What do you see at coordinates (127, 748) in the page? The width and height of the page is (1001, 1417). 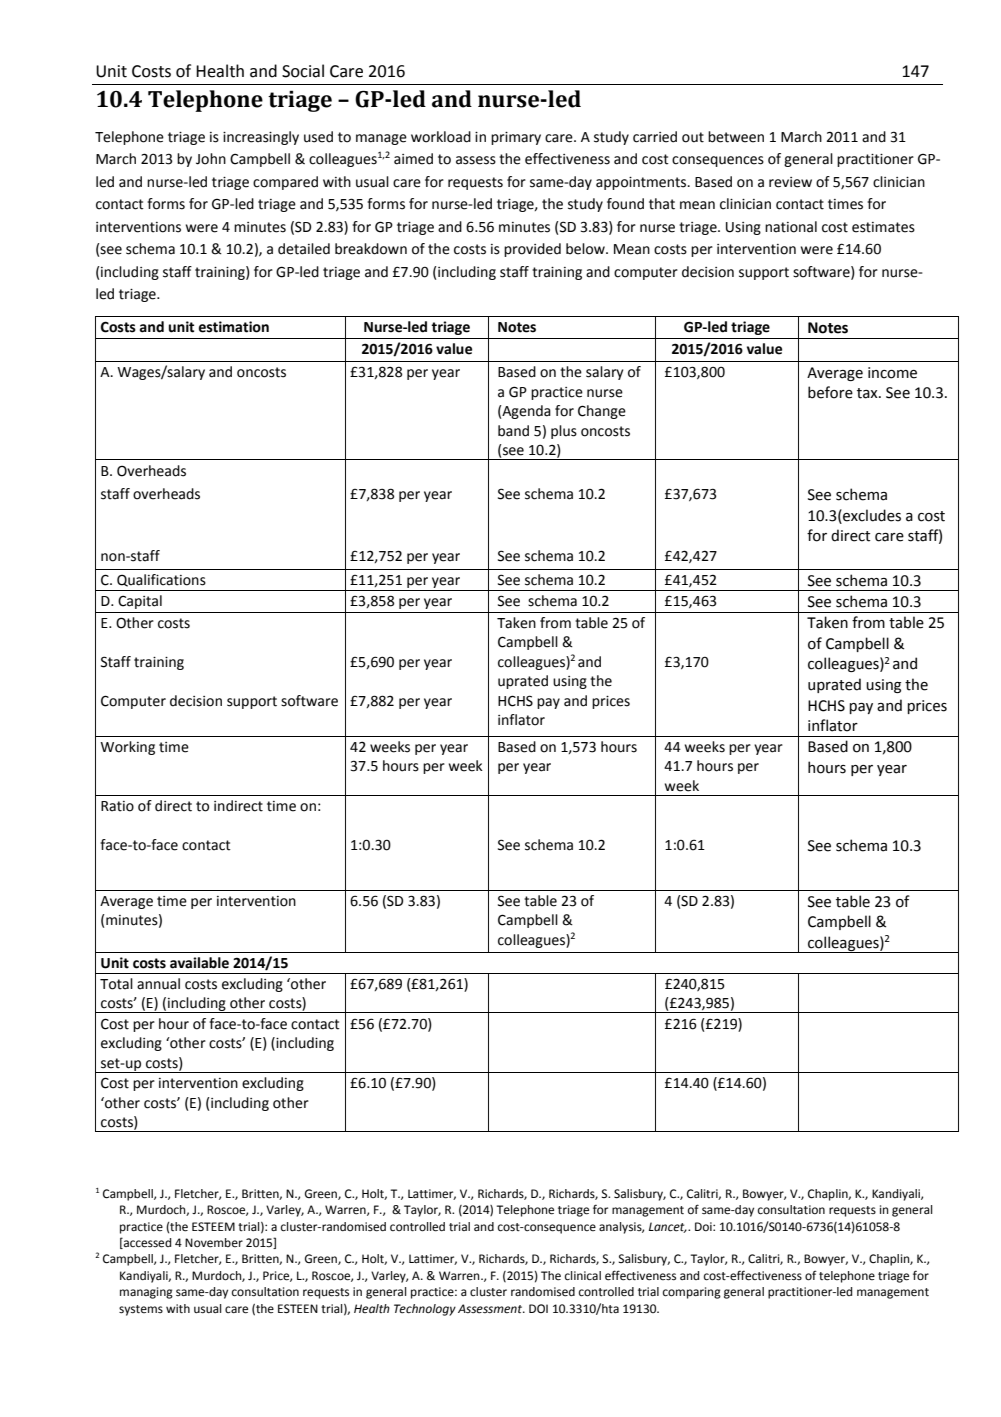 I see `Working` at bounding box center [127, 748].
